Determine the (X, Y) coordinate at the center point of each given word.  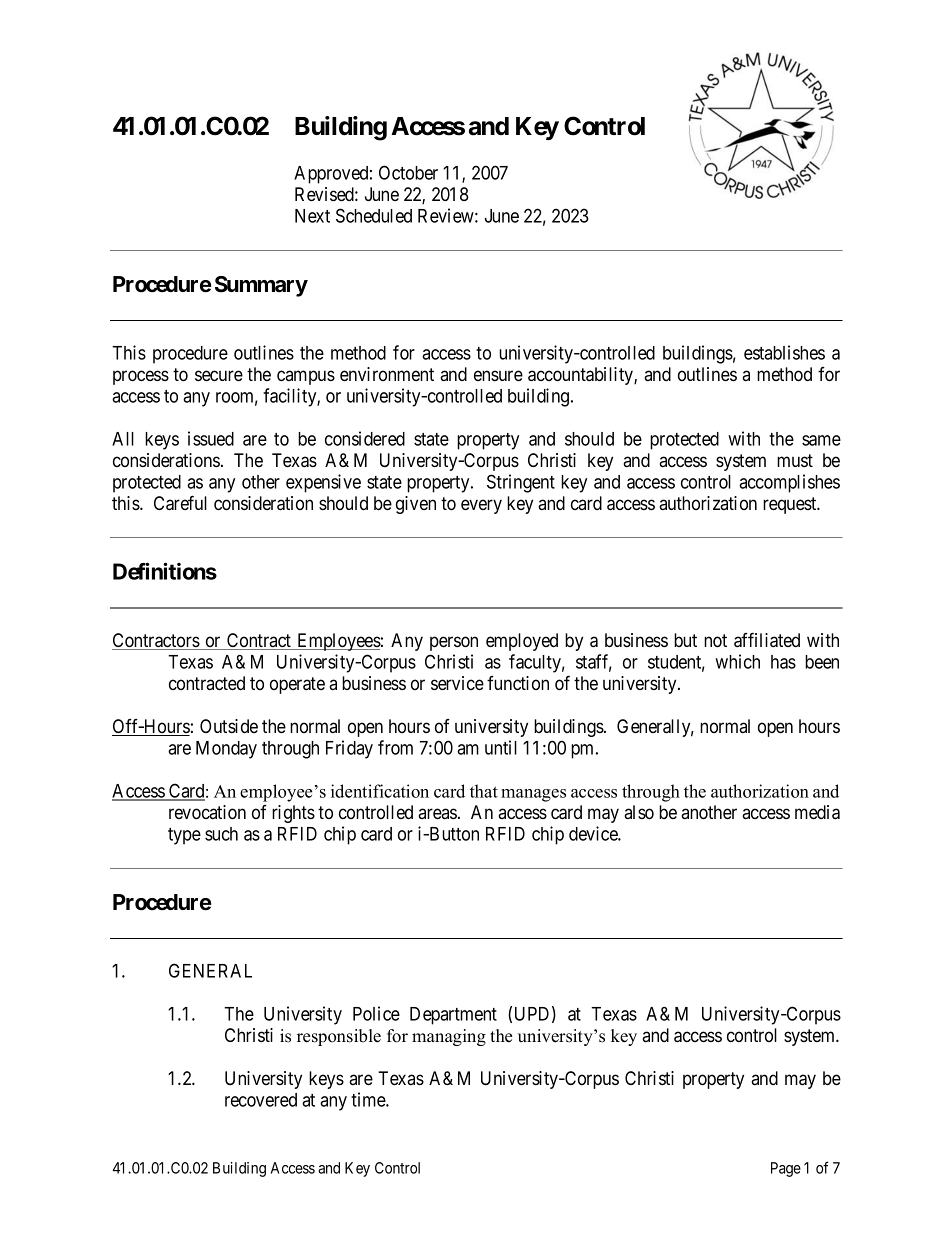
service (457, 683)
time (369, 1099)
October (408, 172)
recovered (261, 1100)
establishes (784, 352)
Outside (229, 726)
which (737, 661)
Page (786, 1169)
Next (312, 216)
